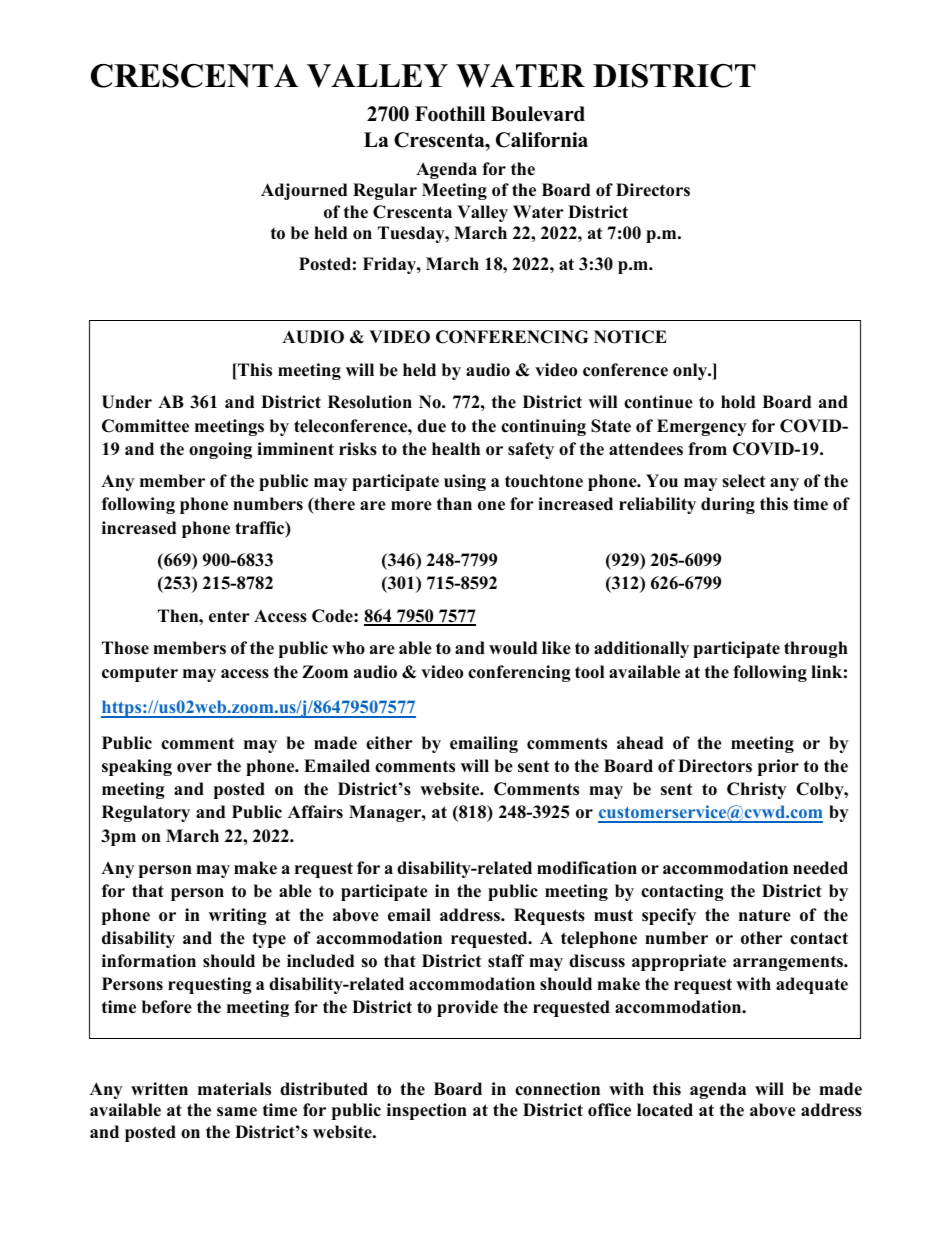 The height and width of the page is (1233, 952). Describe the element at coordinates (756, 790) in the page. I see `Christy` at that location.
